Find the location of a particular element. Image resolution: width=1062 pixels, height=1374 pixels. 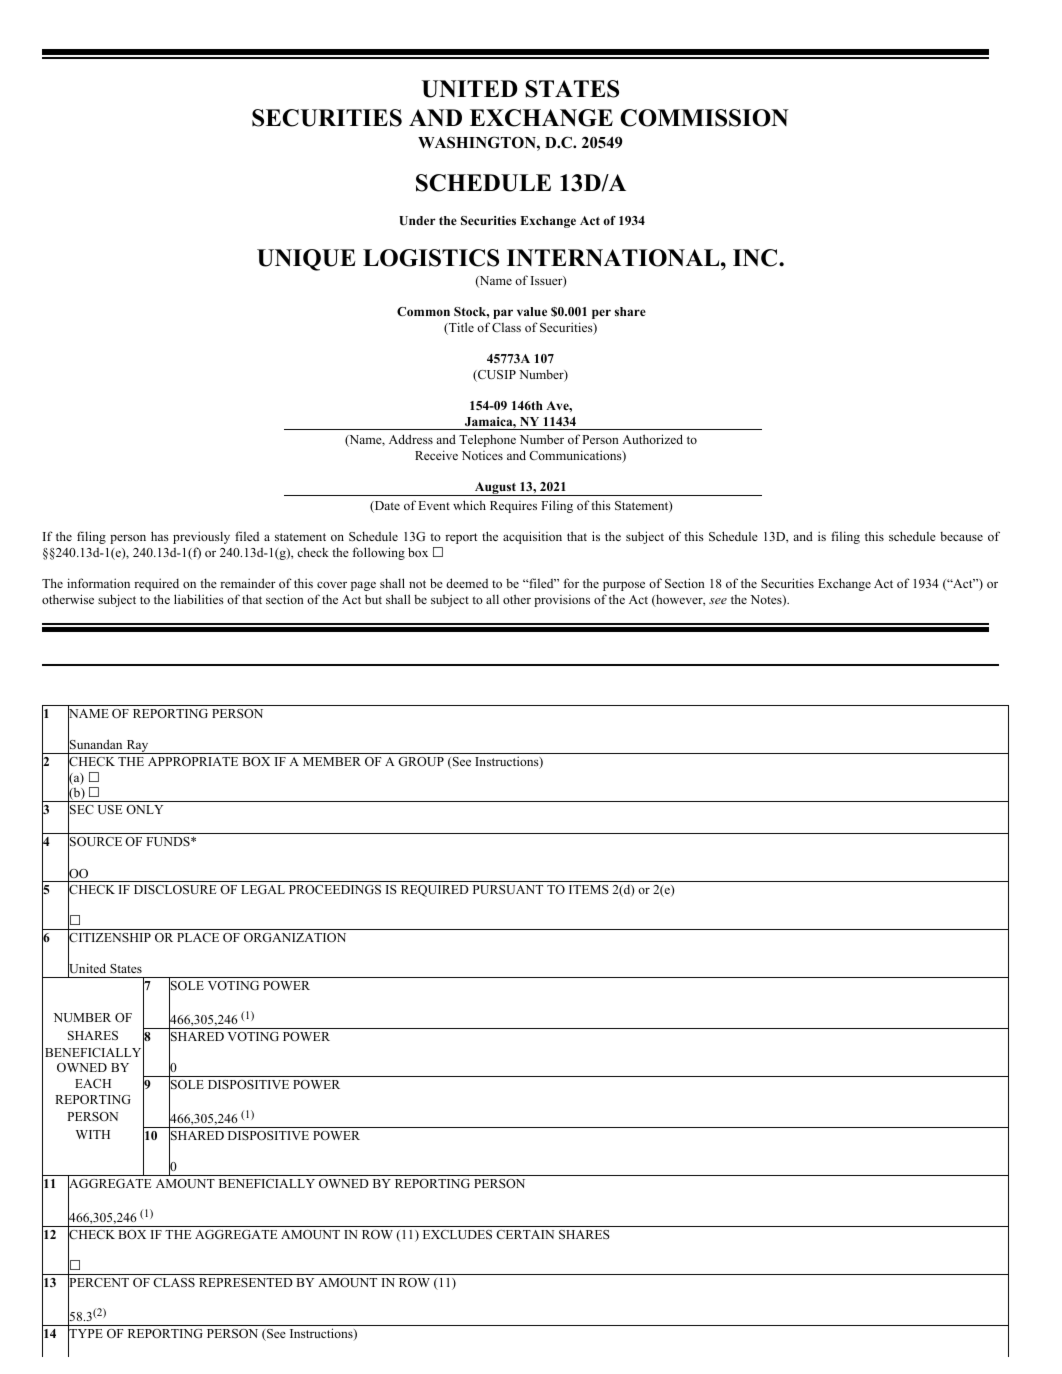

ITEMS is located at coordinates (589, 889).
